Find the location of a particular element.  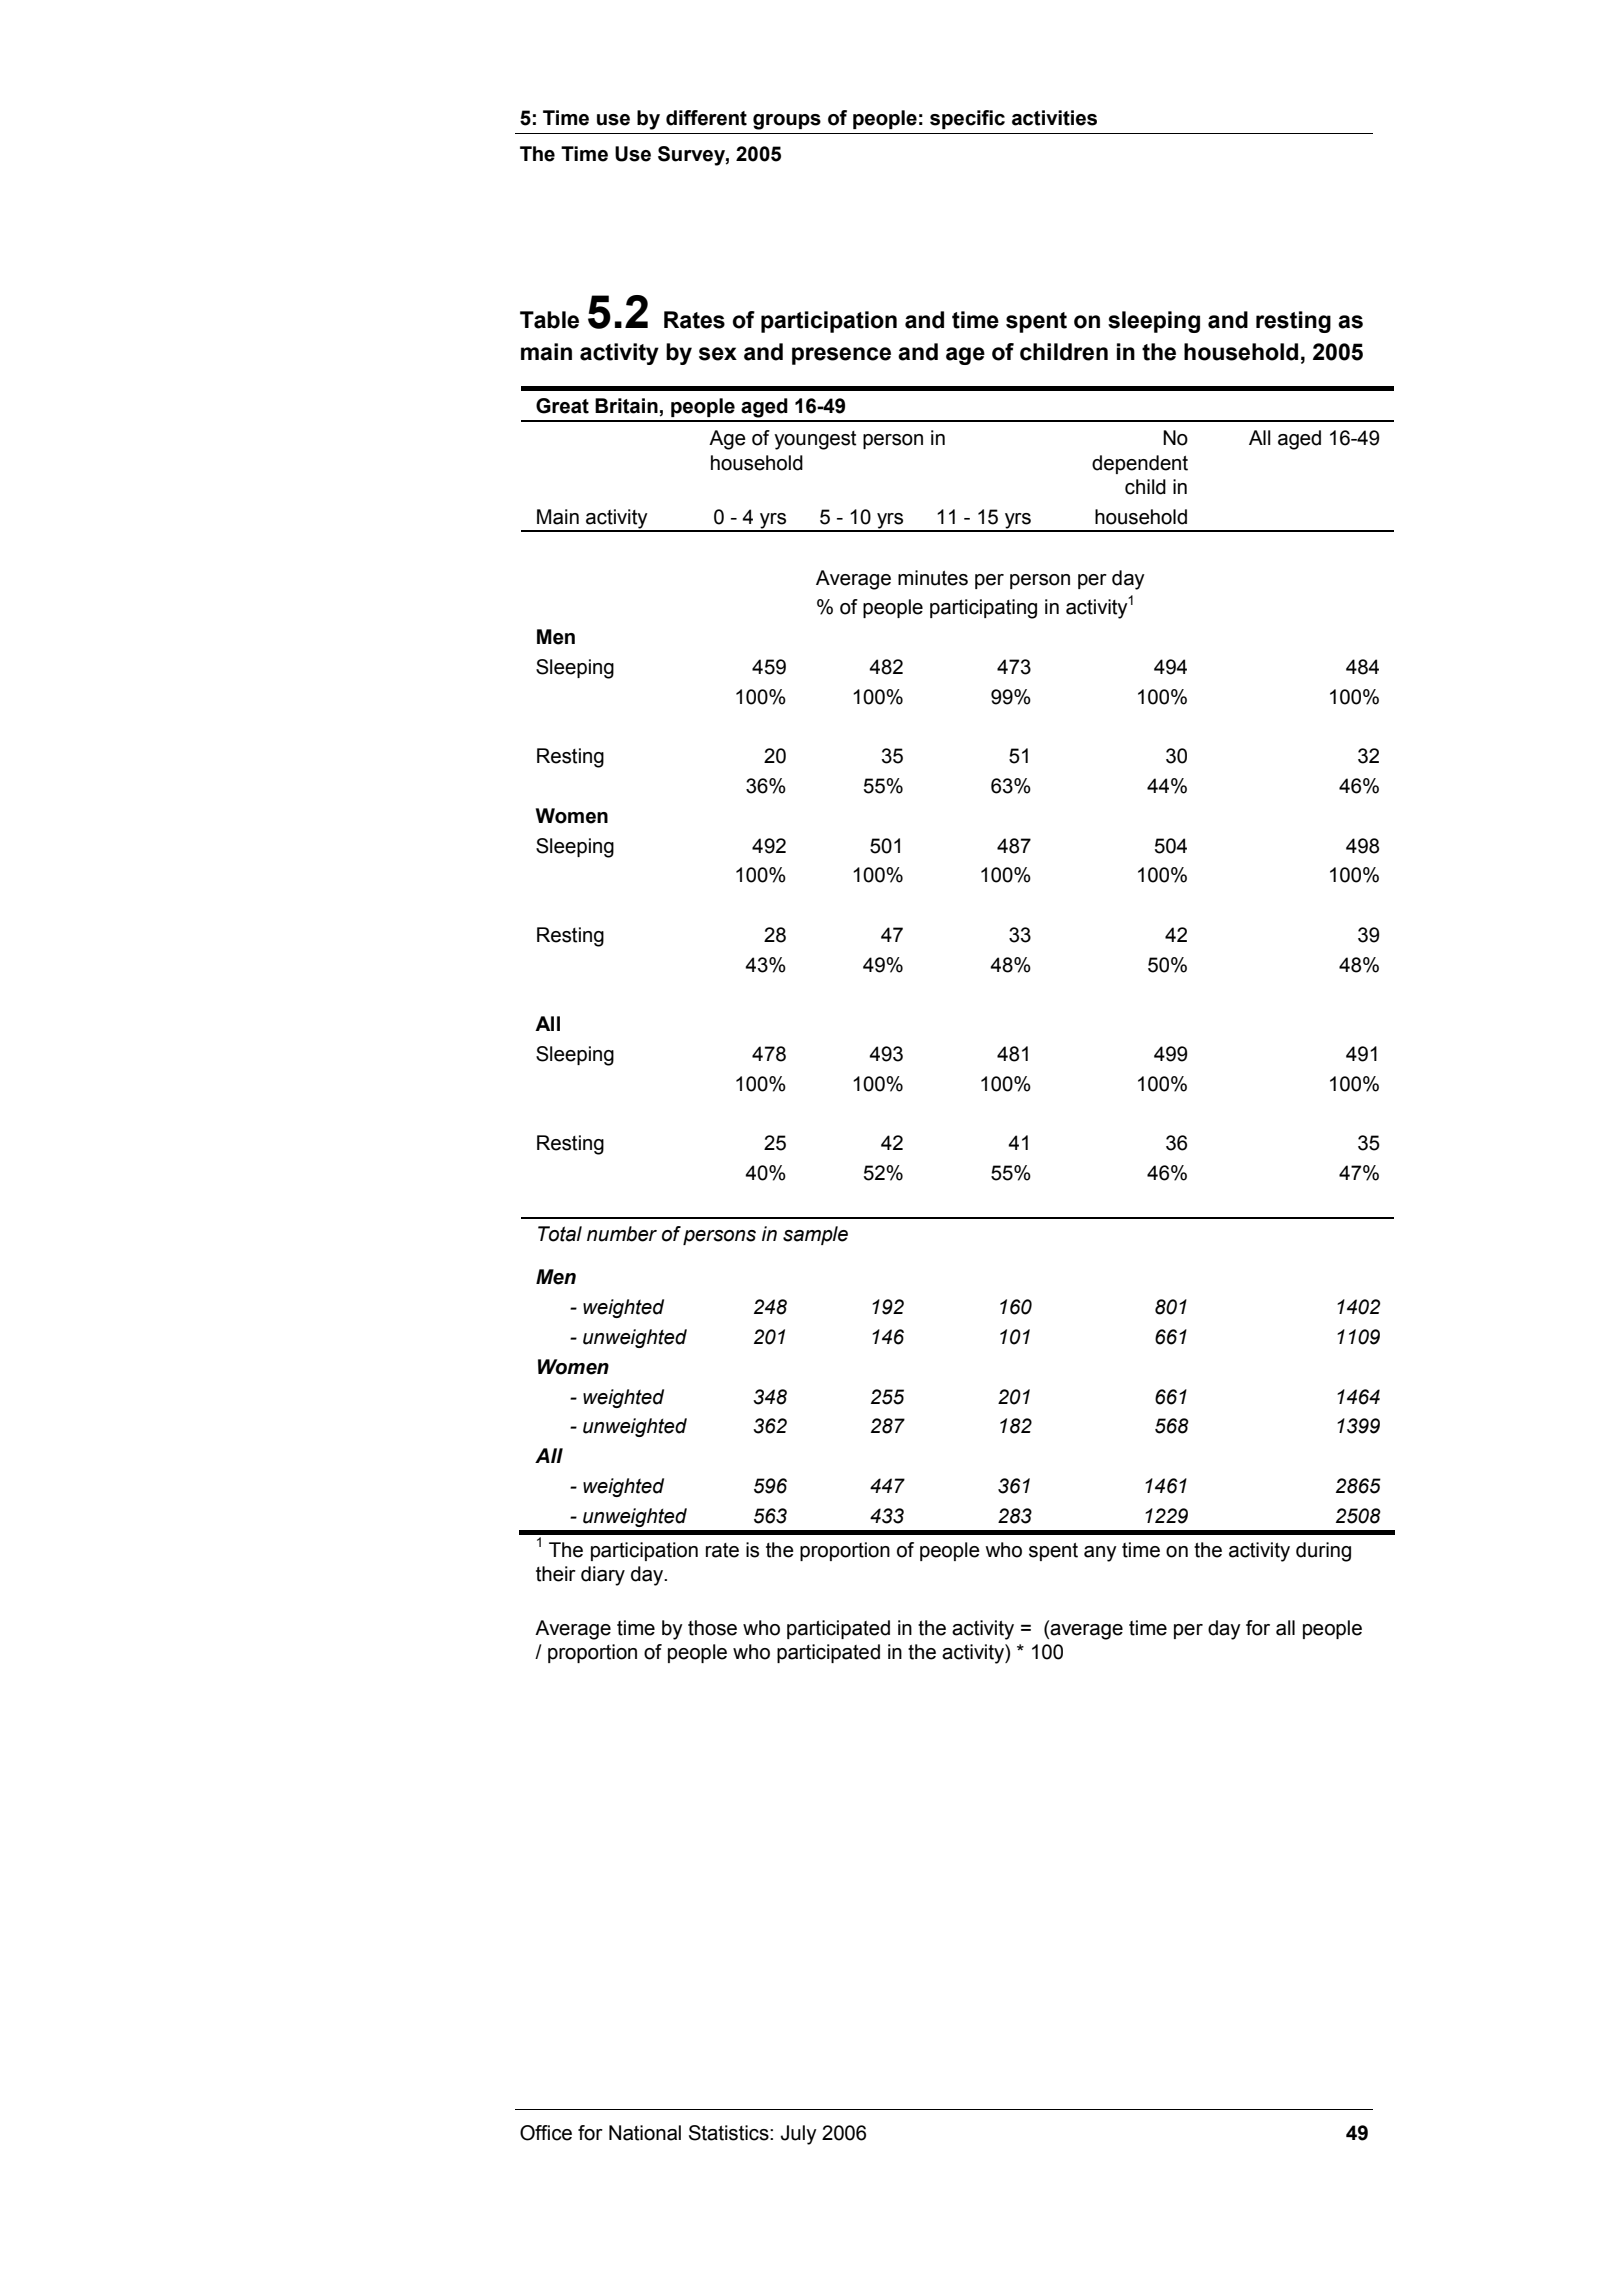

diary is located at coordinates (603, 1576).
